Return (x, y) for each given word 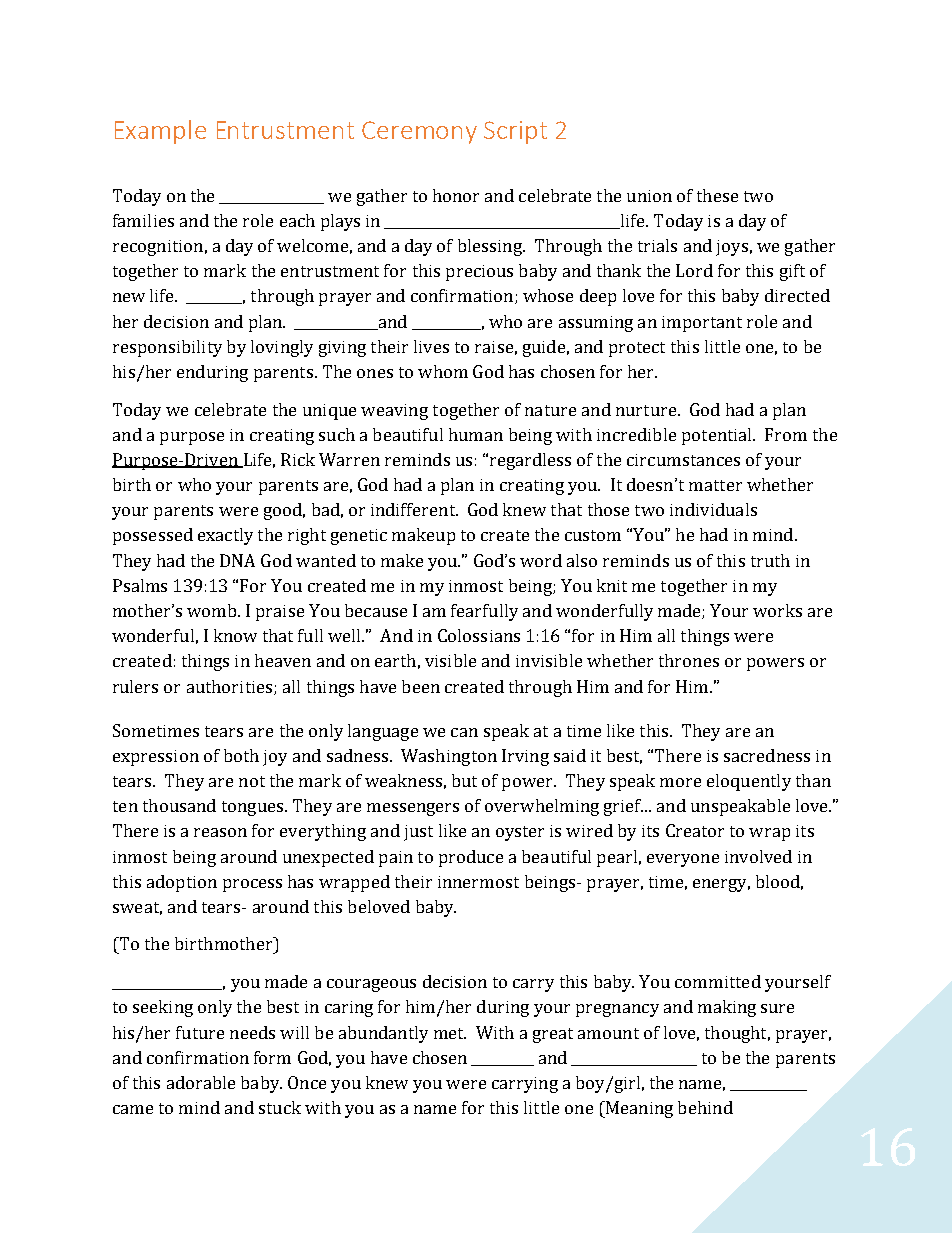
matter (715, 485)
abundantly (383, 1034)
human (476, 434)
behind (705, 1107)
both (241, 755)
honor (456, 195)
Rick (298, 459)
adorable (201, 1082)
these (717, 195)
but (464, 780)
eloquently (749, 782)
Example (160, 132)
